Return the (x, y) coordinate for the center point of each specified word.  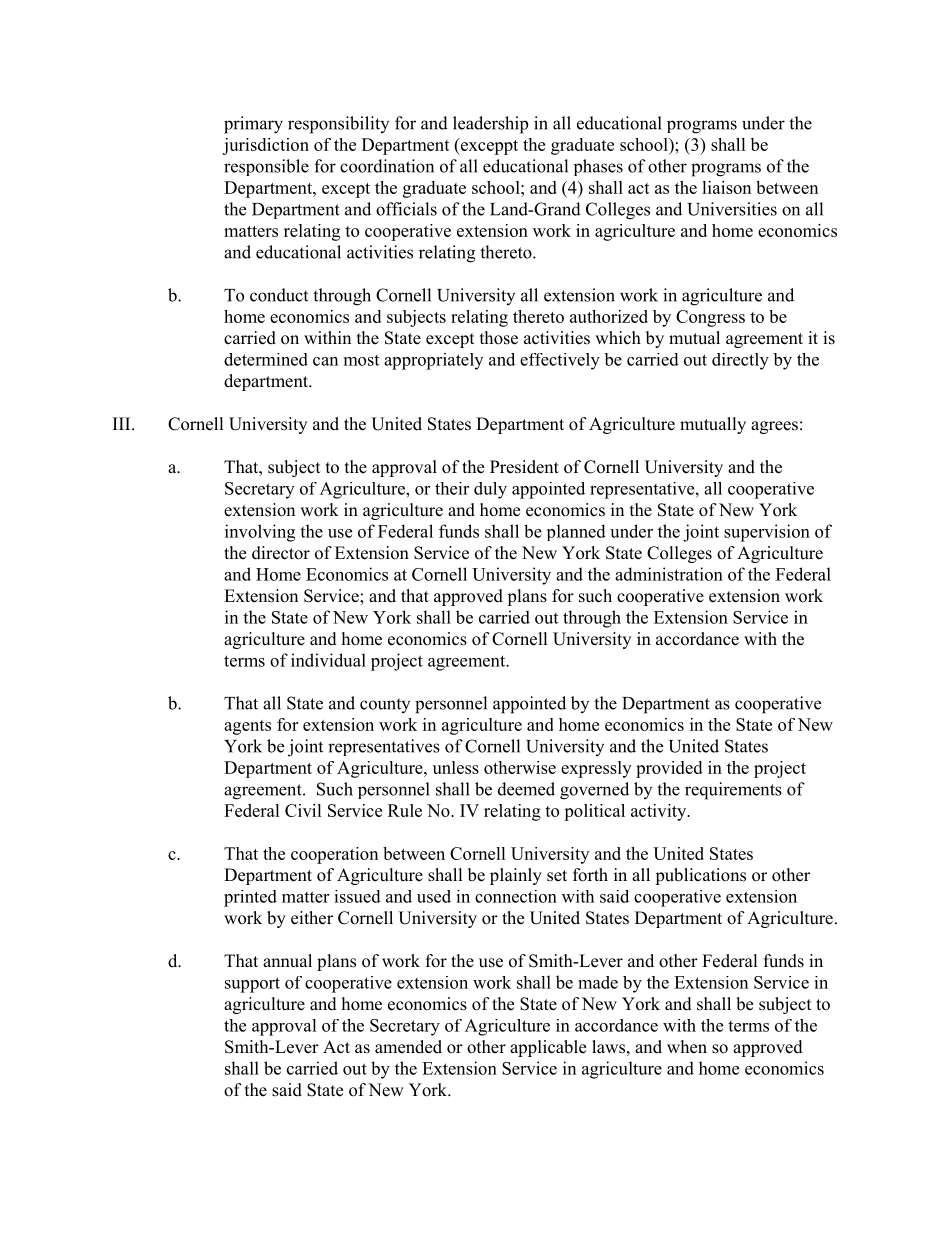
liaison (726, 187)
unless (456, 767)
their (452, 488)
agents (247, 727)
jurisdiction (265, 146)
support (252, 985)
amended (408, 1047)
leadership (490, 125)
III (123, 423)
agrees (774, 427)
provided (669, 769)
